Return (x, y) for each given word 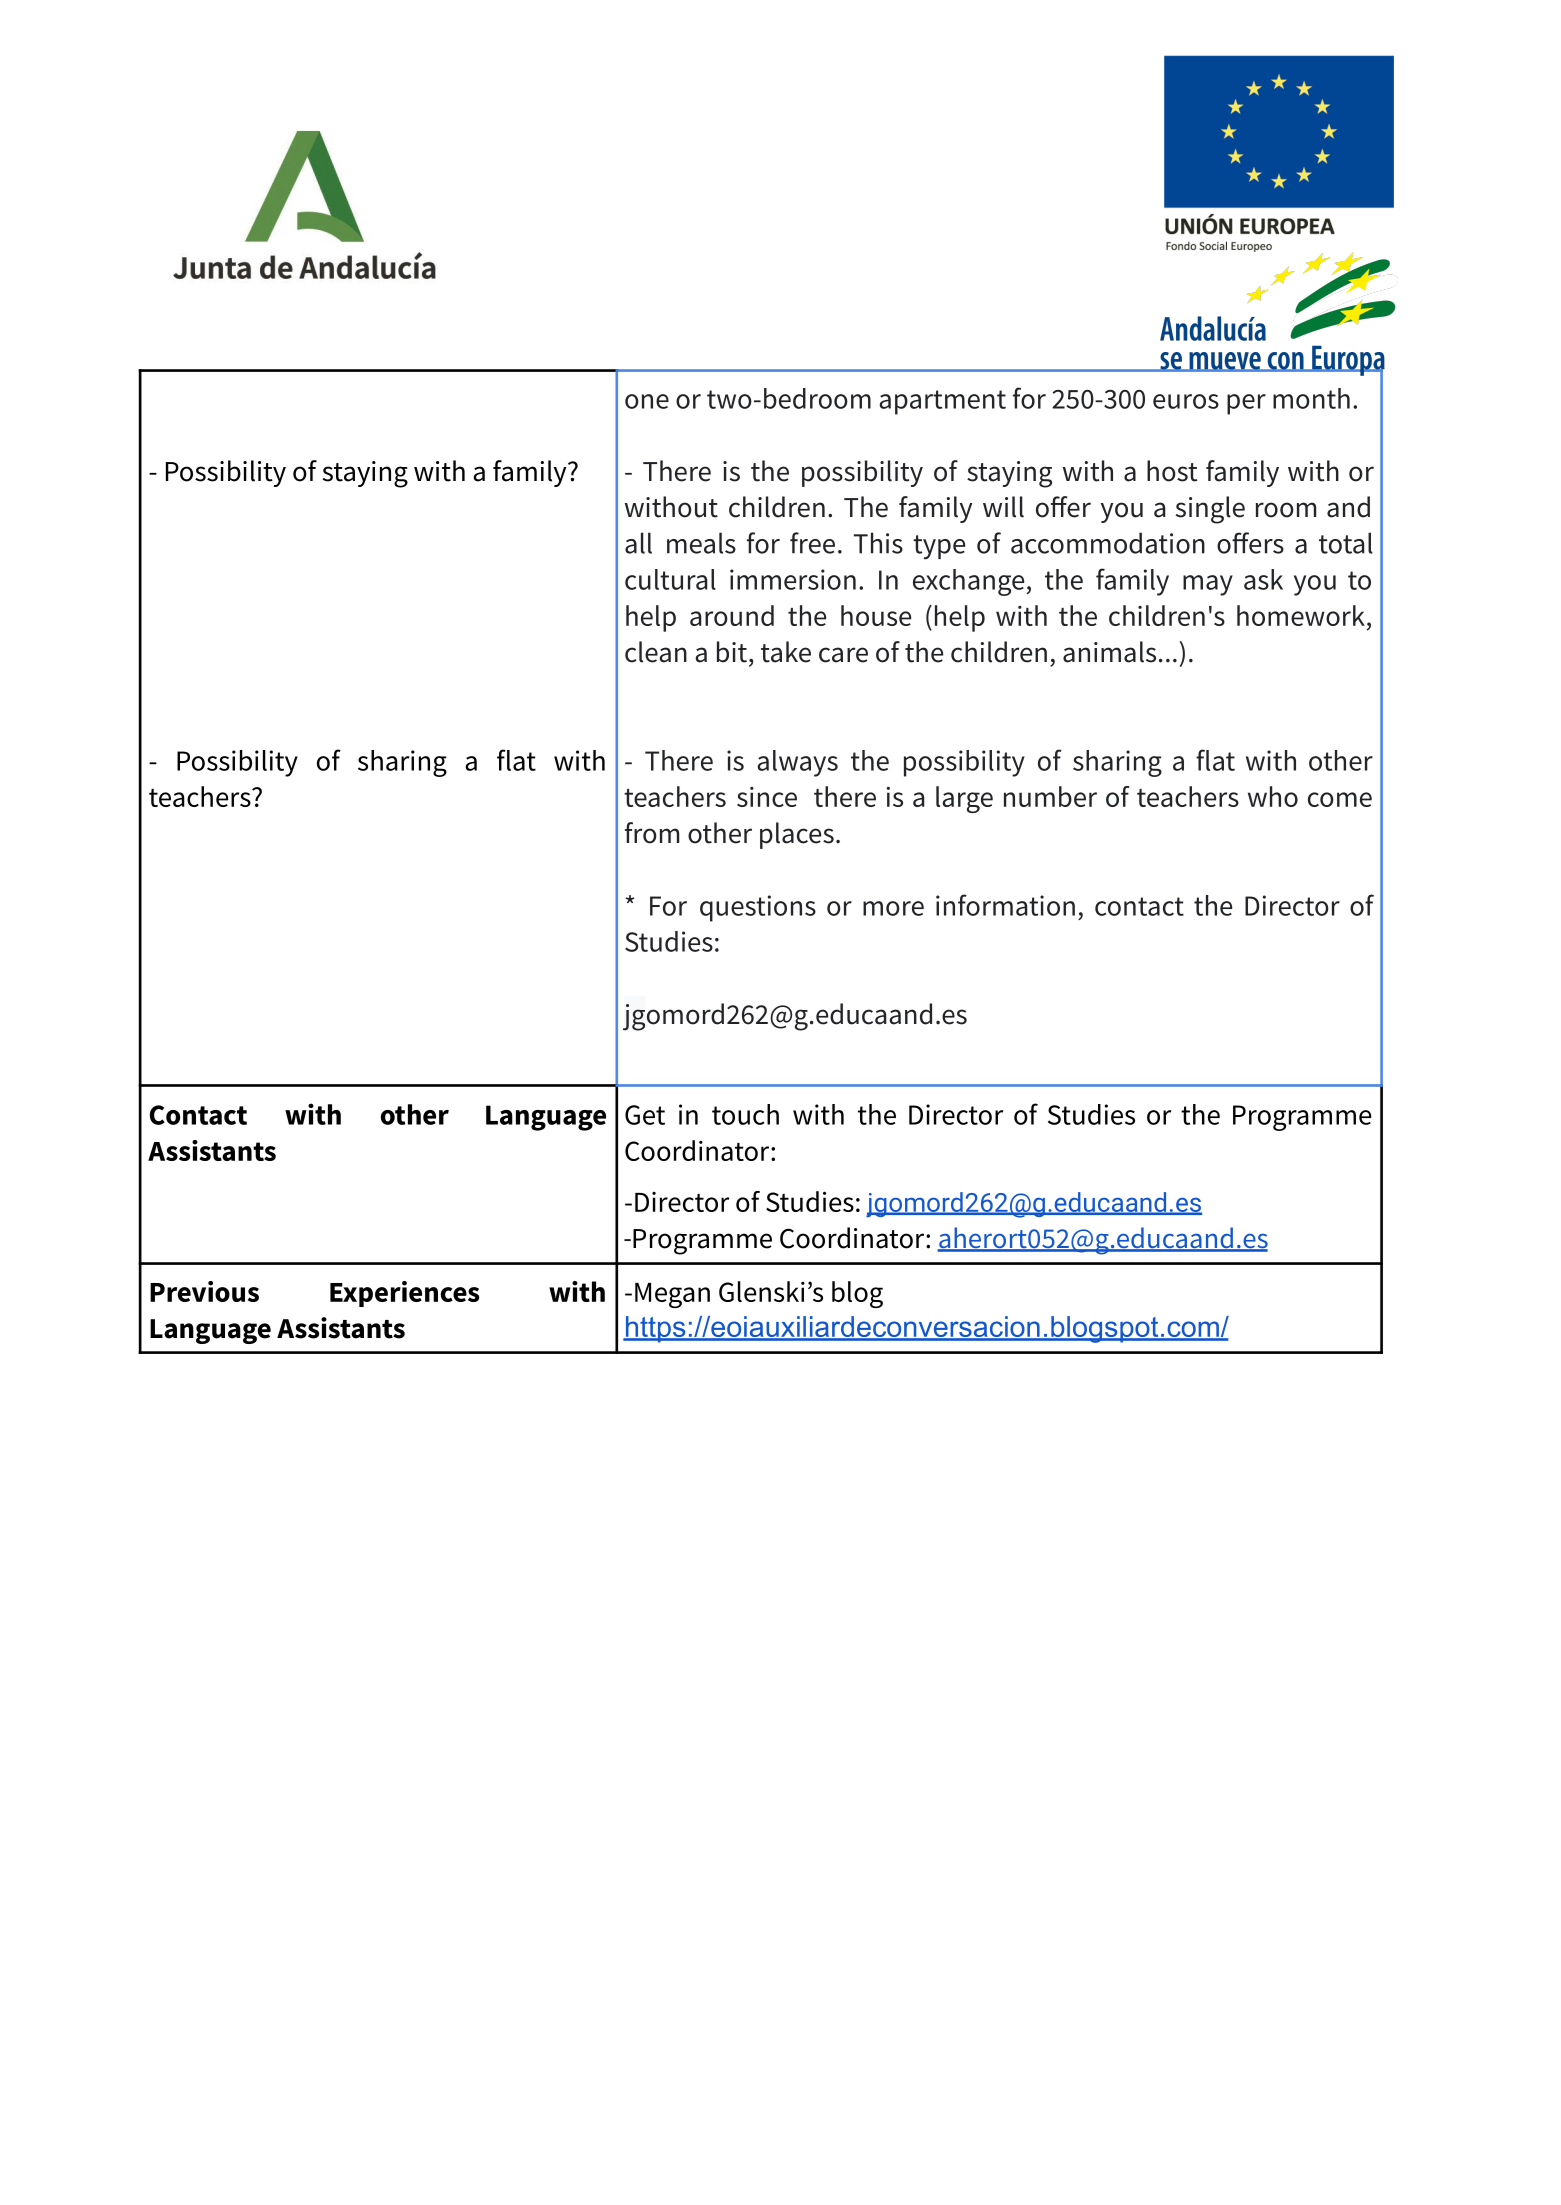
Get (645, 1115)
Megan (672, 1295)
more (893, 908)
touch (745, 1114)
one (647, 401)
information (1005, 905)
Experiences (404, 1294)
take (786, 652)
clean (656, 652)
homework (1301, 615)
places (797, 835)
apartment (943, 402)
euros (1186, 401)
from (652, 833)
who (1273, 796)
